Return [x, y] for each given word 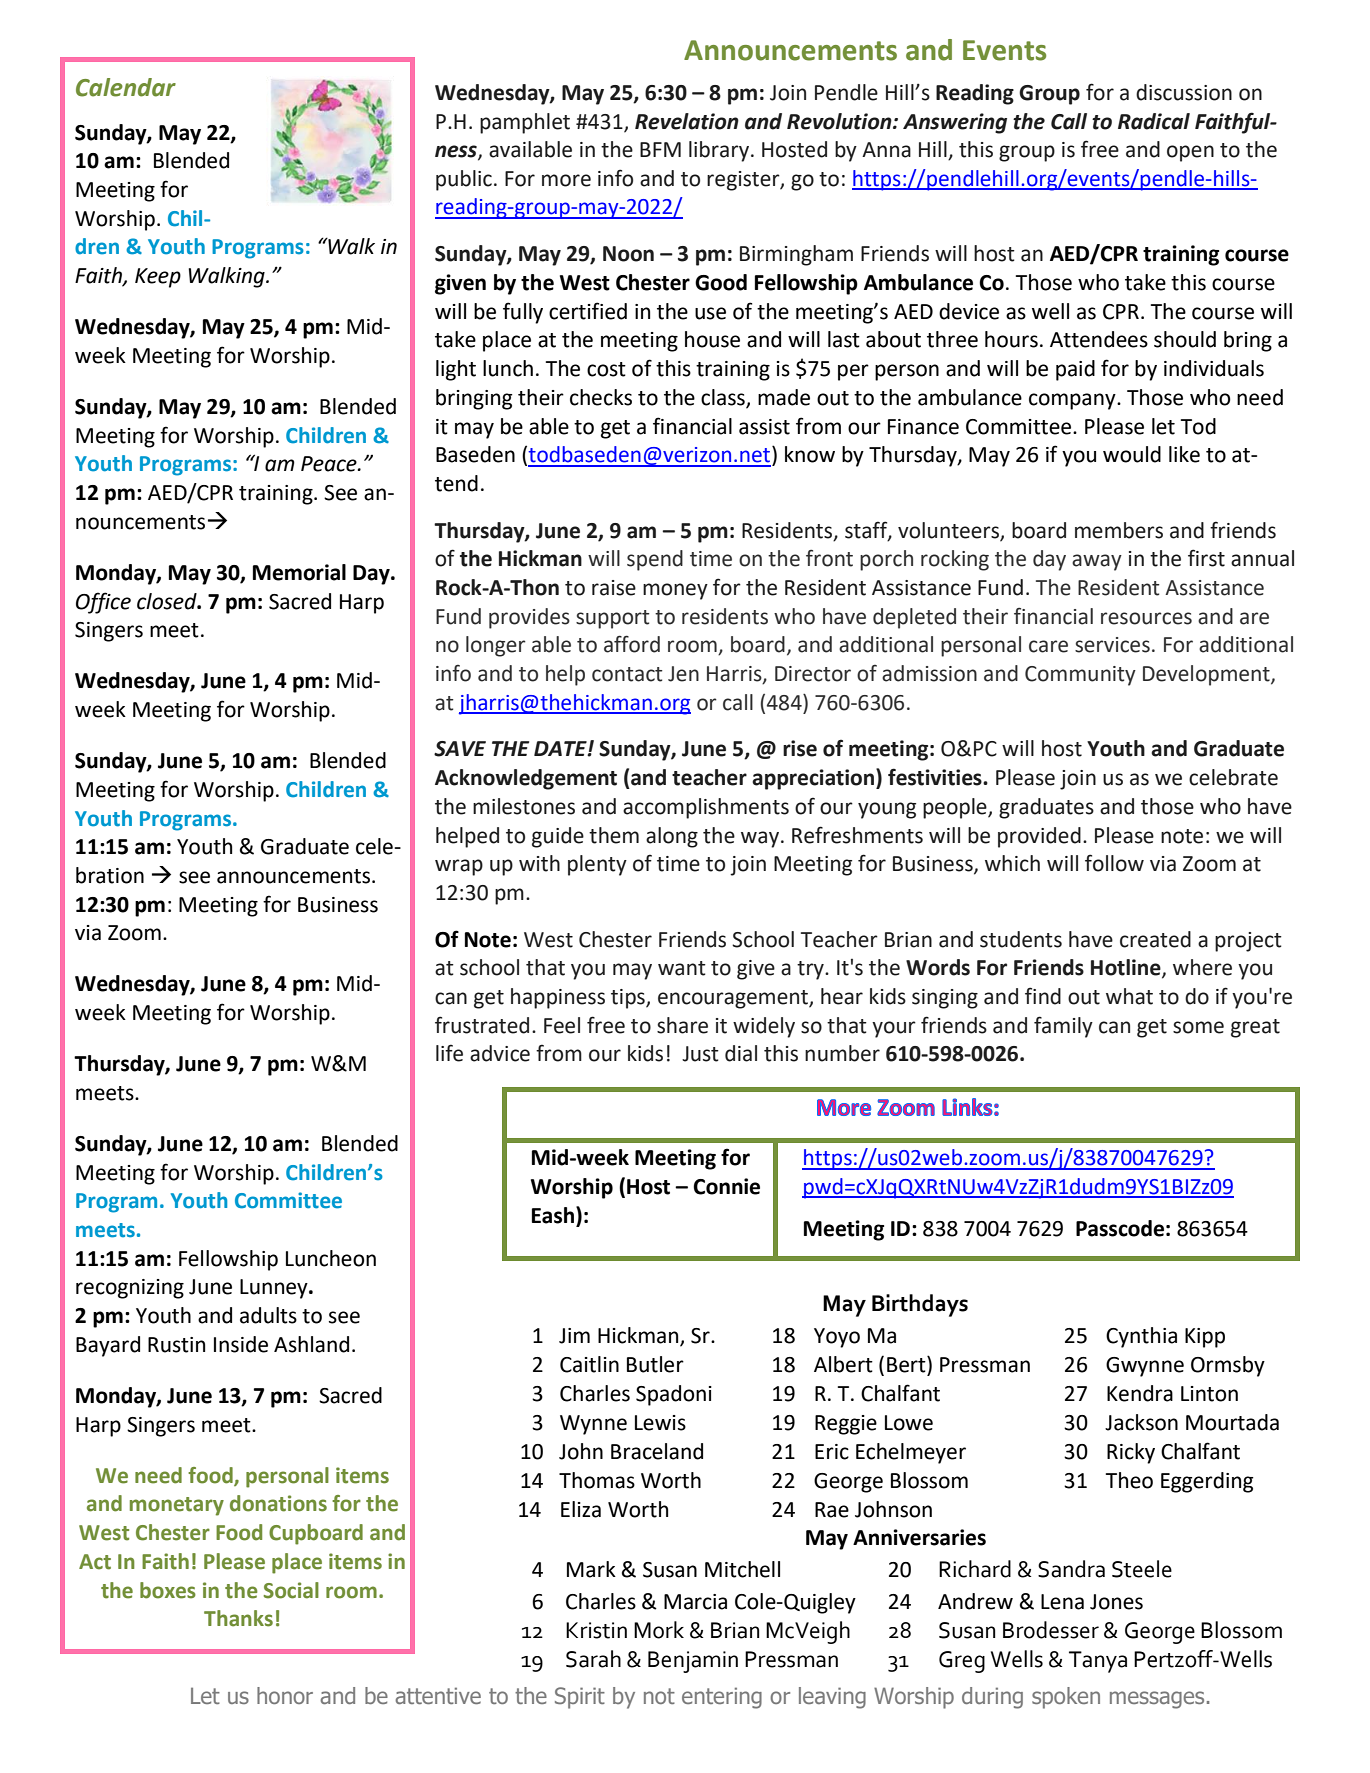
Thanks [238, 1618]
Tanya [1098, 1662]
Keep [158, 278]
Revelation [687, 121]
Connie [726, 1186]
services [1112, 645]
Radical [1154, 121]
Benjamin [693, 1662]
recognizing [130, 1289]
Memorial [299, 572]
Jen [683, 674]
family [1063, 1027]
